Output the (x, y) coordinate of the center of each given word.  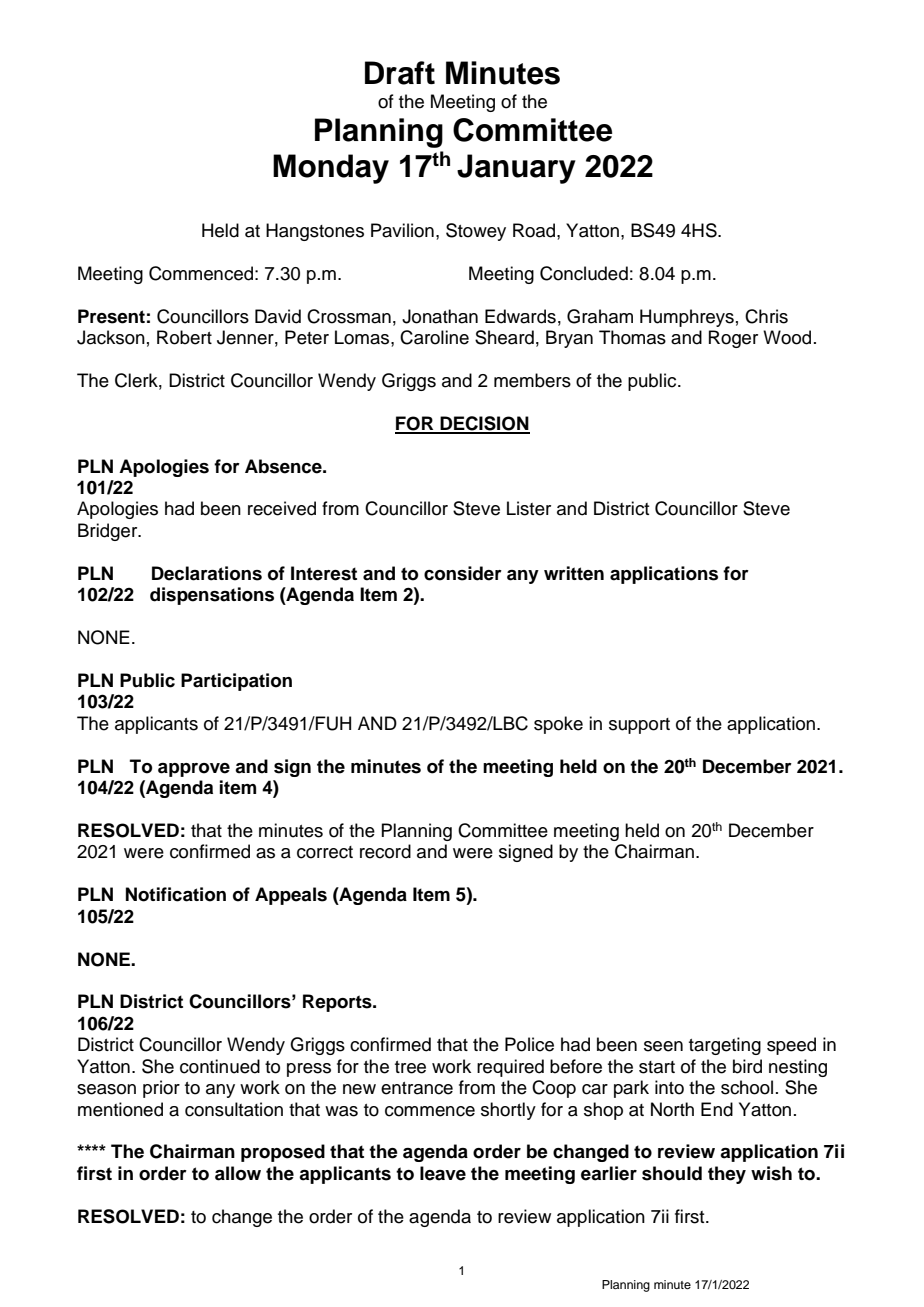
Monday (331, 169)
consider (463, 573)
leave (443, 1173)
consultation (234, 1109)
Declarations (207, 573)
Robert (184, 337)
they (727, 1175)
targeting (725, 1046)
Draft (400, 73)
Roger (733, 339)
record (385, 851)
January (516, 169)
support (639, 726)
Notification (176, 894)
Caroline (434, 337)
